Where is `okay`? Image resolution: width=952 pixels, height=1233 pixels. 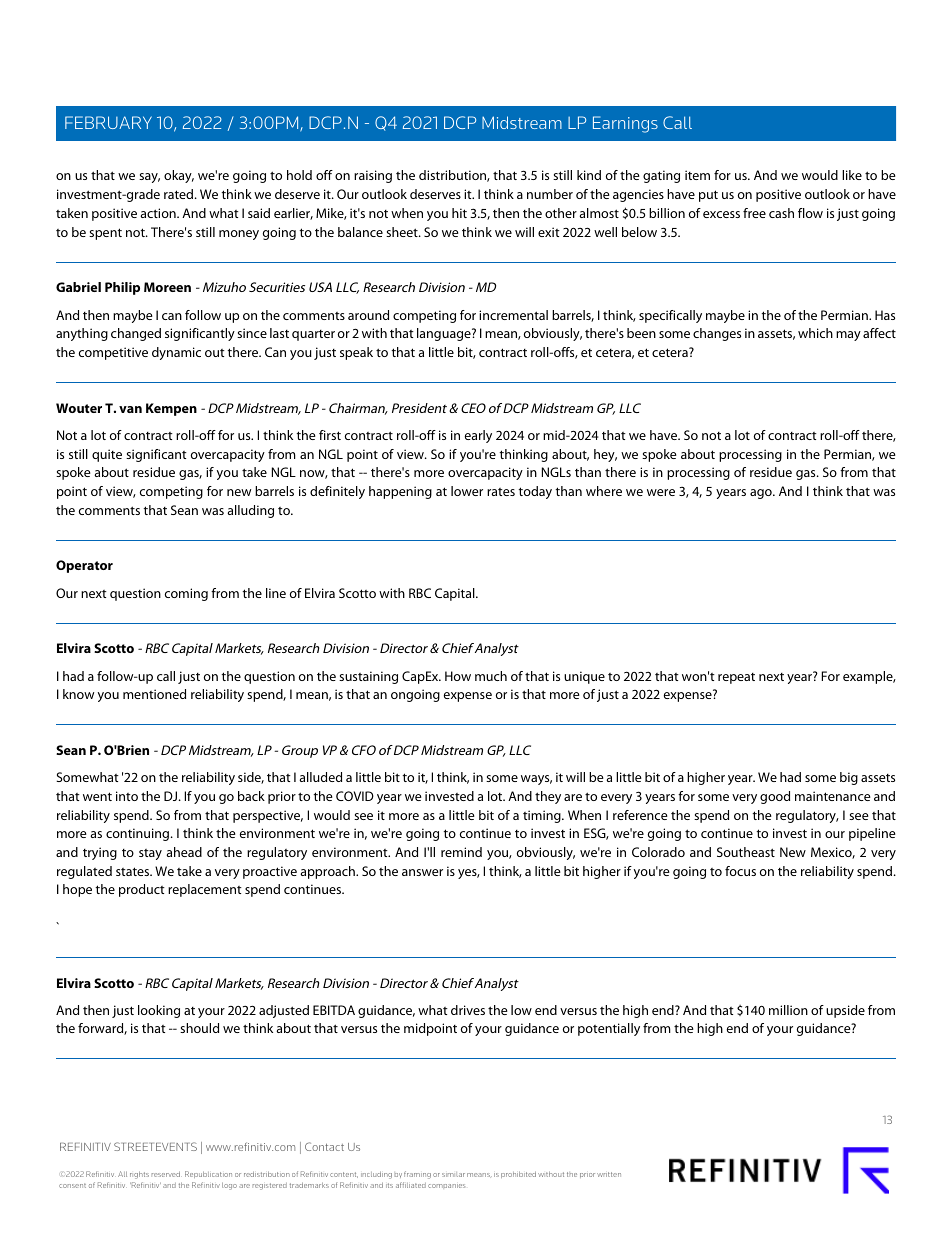 okay is located at coordinates (179, 176).
